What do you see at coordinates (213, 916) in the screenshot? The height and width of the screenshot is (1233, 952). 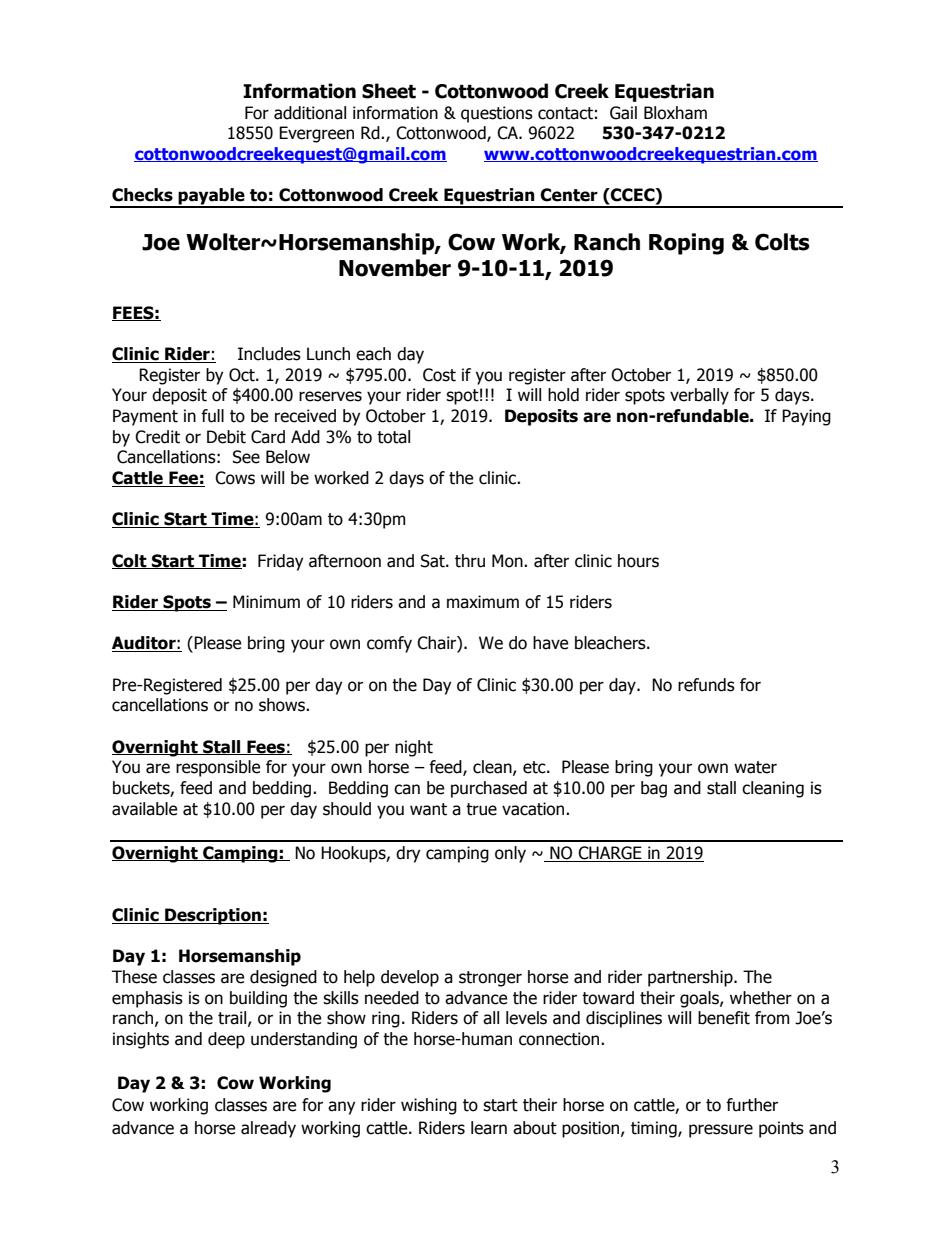 I see `Description` at bounding box center [213, 916].
